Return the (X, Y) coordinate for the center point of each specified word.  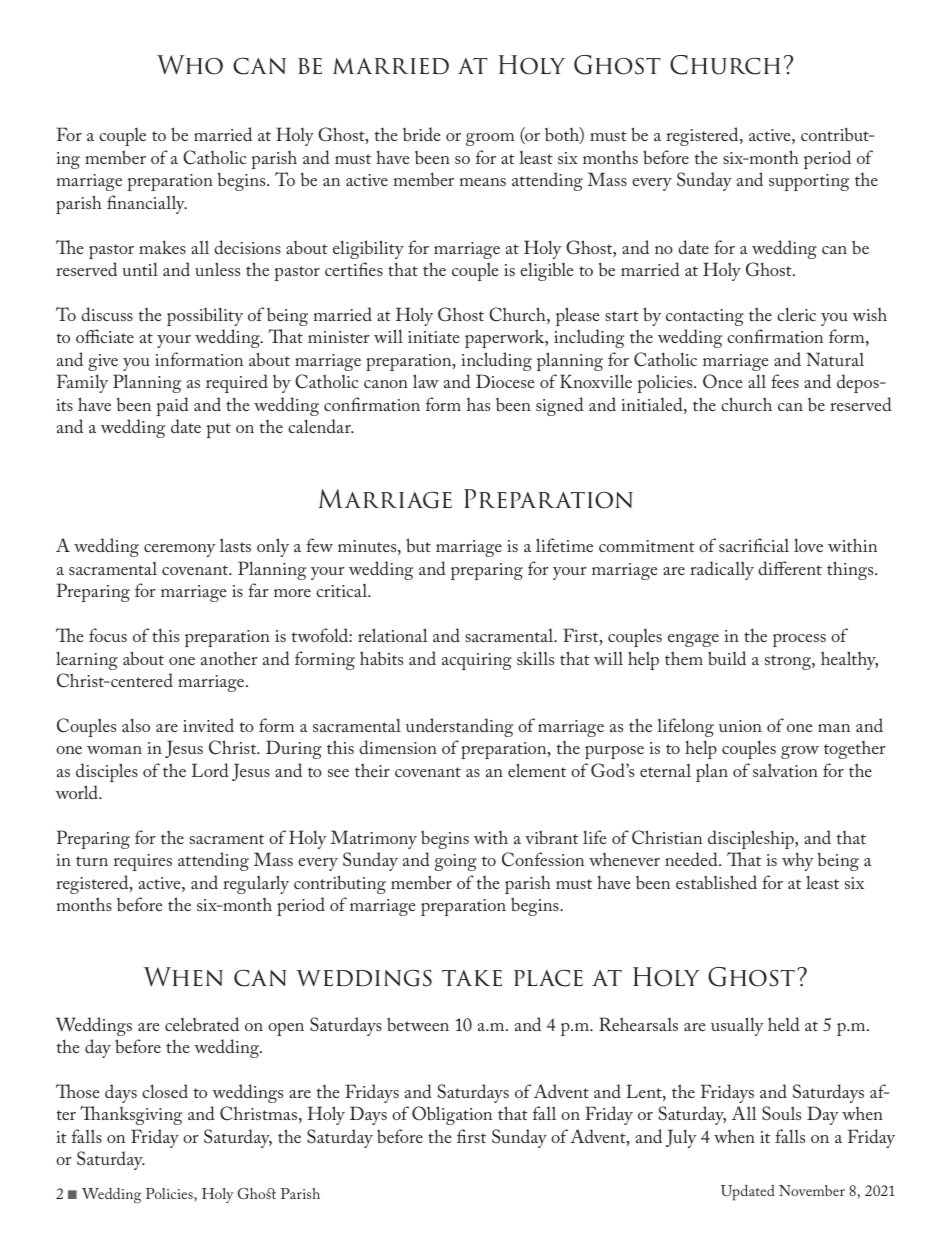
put (218, 430)
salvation (785, 770)
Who (190, 65)
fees (785, 381)
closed (165, 1091)
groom (490, 139)
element (537, 770)
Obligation (452, 1115)
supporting (809, 182)
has (478, 404)
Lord (210, 770)
